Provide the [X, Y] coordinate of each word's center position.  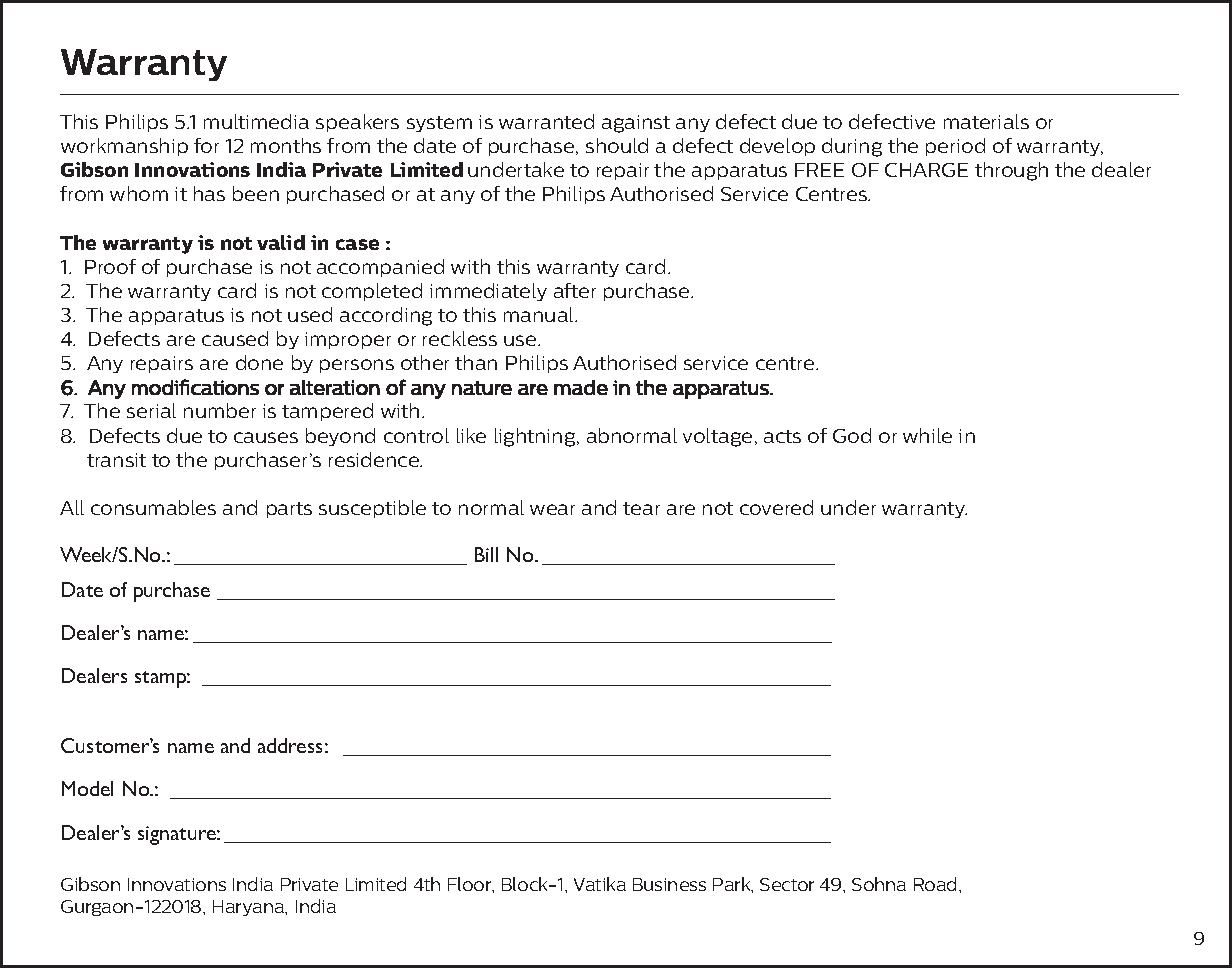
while [927, 435]
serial [151, 410]
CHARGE [926, 170]
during [852, 147]
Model [87, 788]
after [575, 290]
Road [937, 884]
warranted [546, 121]
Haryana [250, 908]
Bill [486, 554]
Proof [110, 266]
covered [776, 507]
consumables [153, 507]
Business [669, 884]
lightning [535, 437]
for [206, 145]
